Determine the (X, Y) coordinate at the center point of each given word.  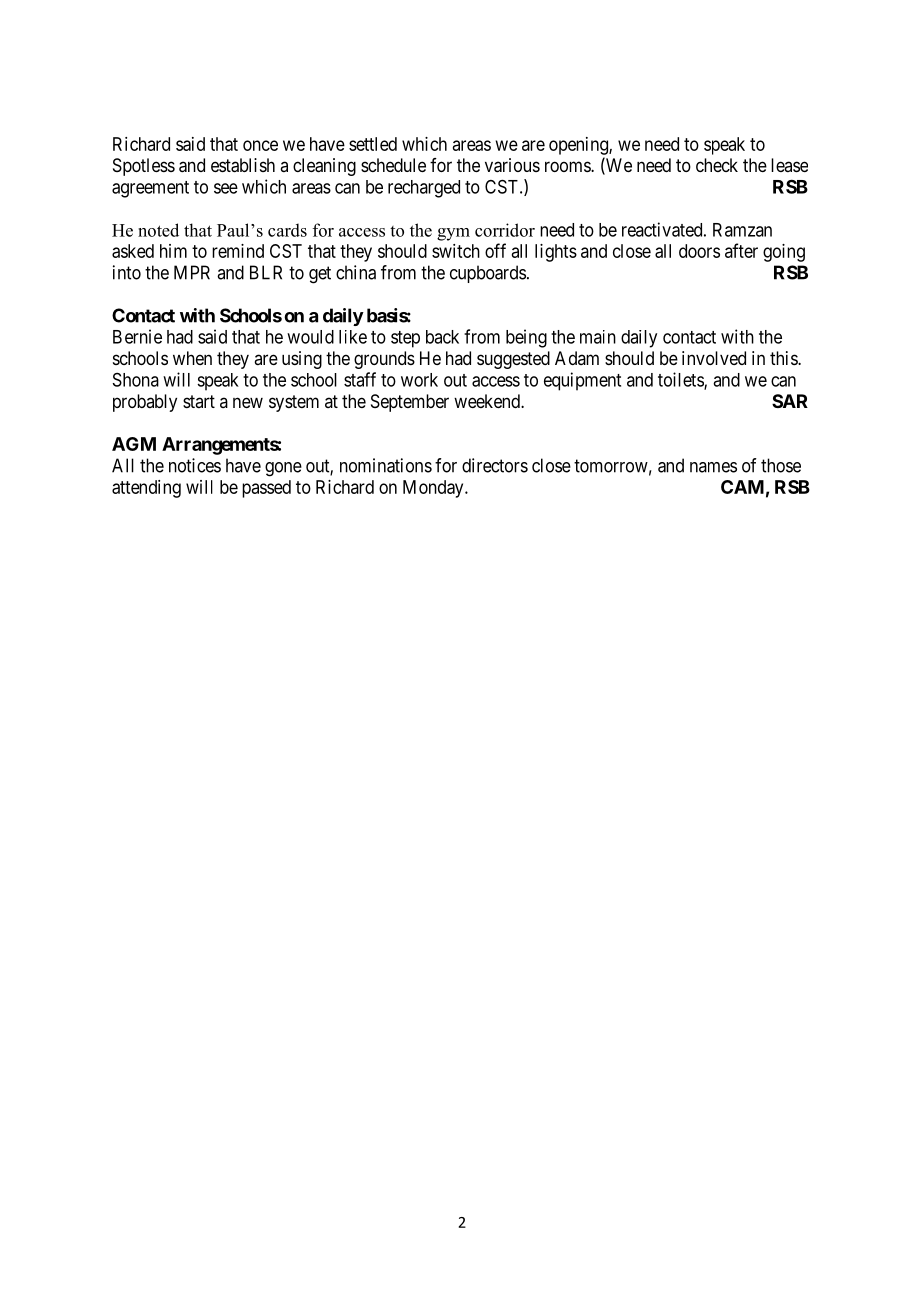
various (512, 165)
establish (243, 165)
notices (195, 465)
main (598, 337)
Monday (434, 489)
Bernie (137, 336)
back (442, 337)
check (717, 165)
